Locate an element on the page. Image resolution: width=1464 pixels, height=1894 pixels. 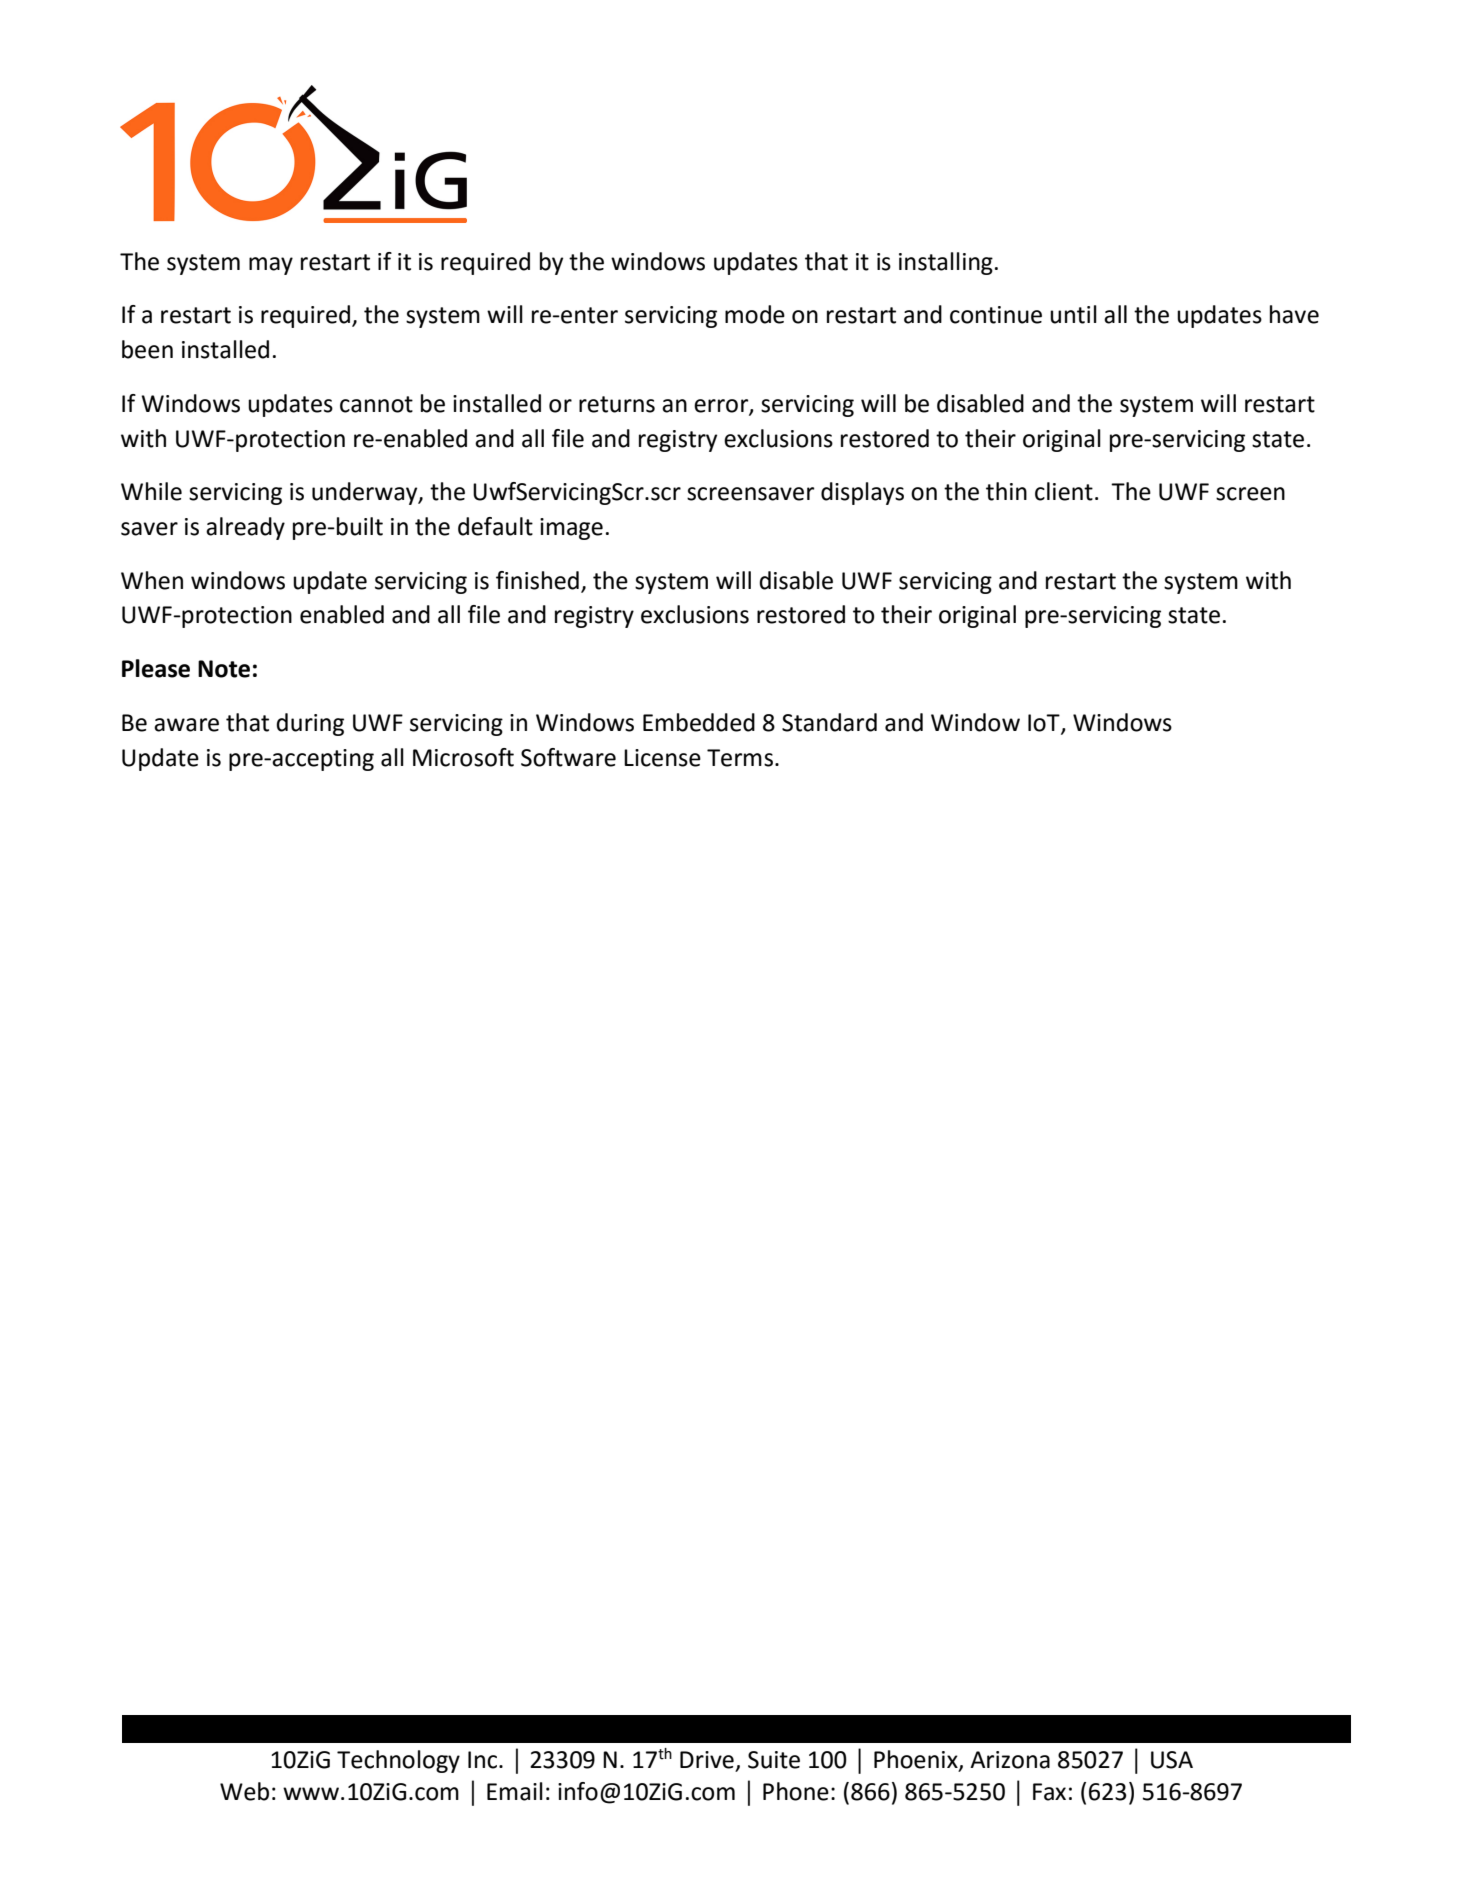
Web is located at coordinates (244, 1791).
